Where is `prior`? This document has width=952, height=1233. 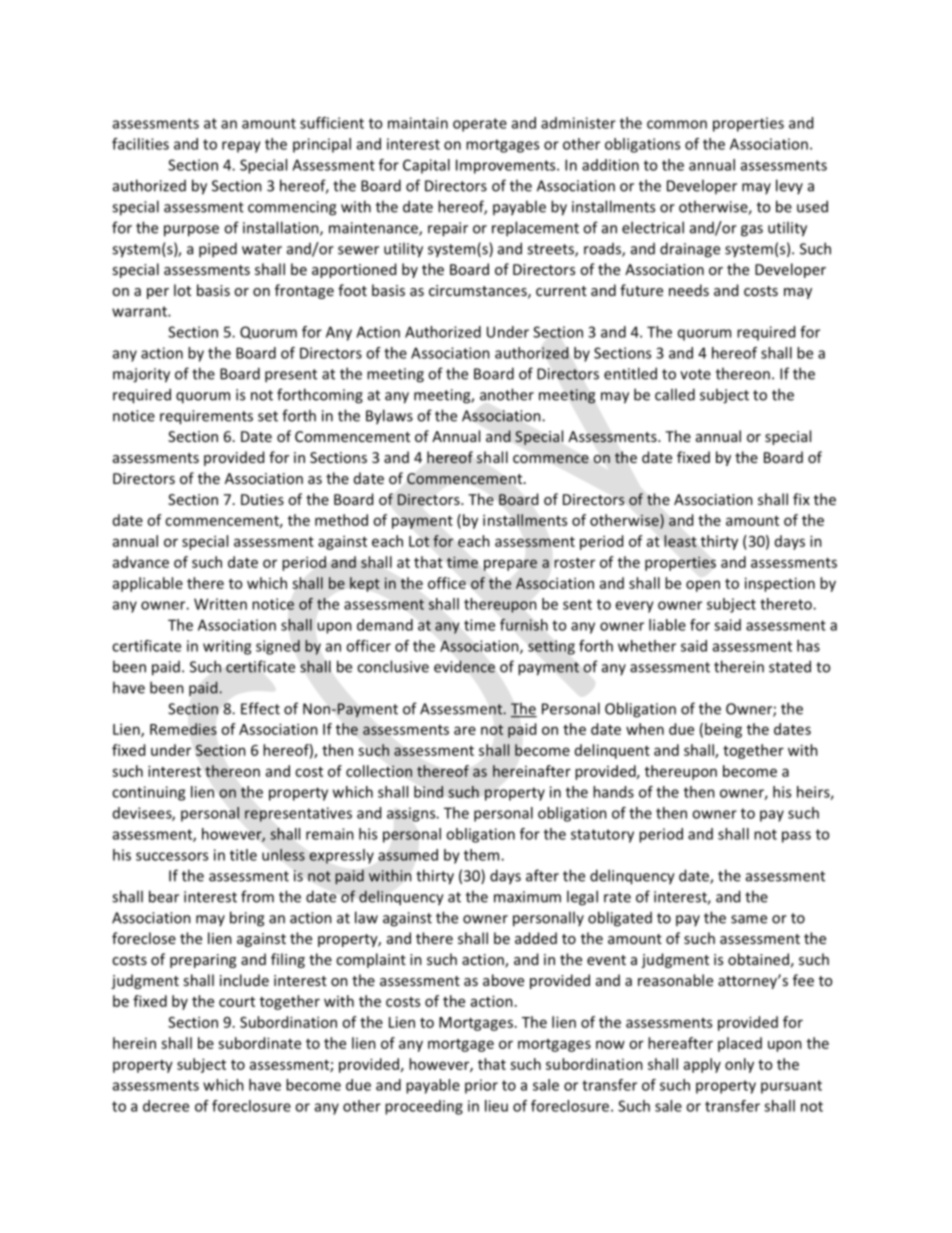
prior is located at coordinates (481, 1086).
